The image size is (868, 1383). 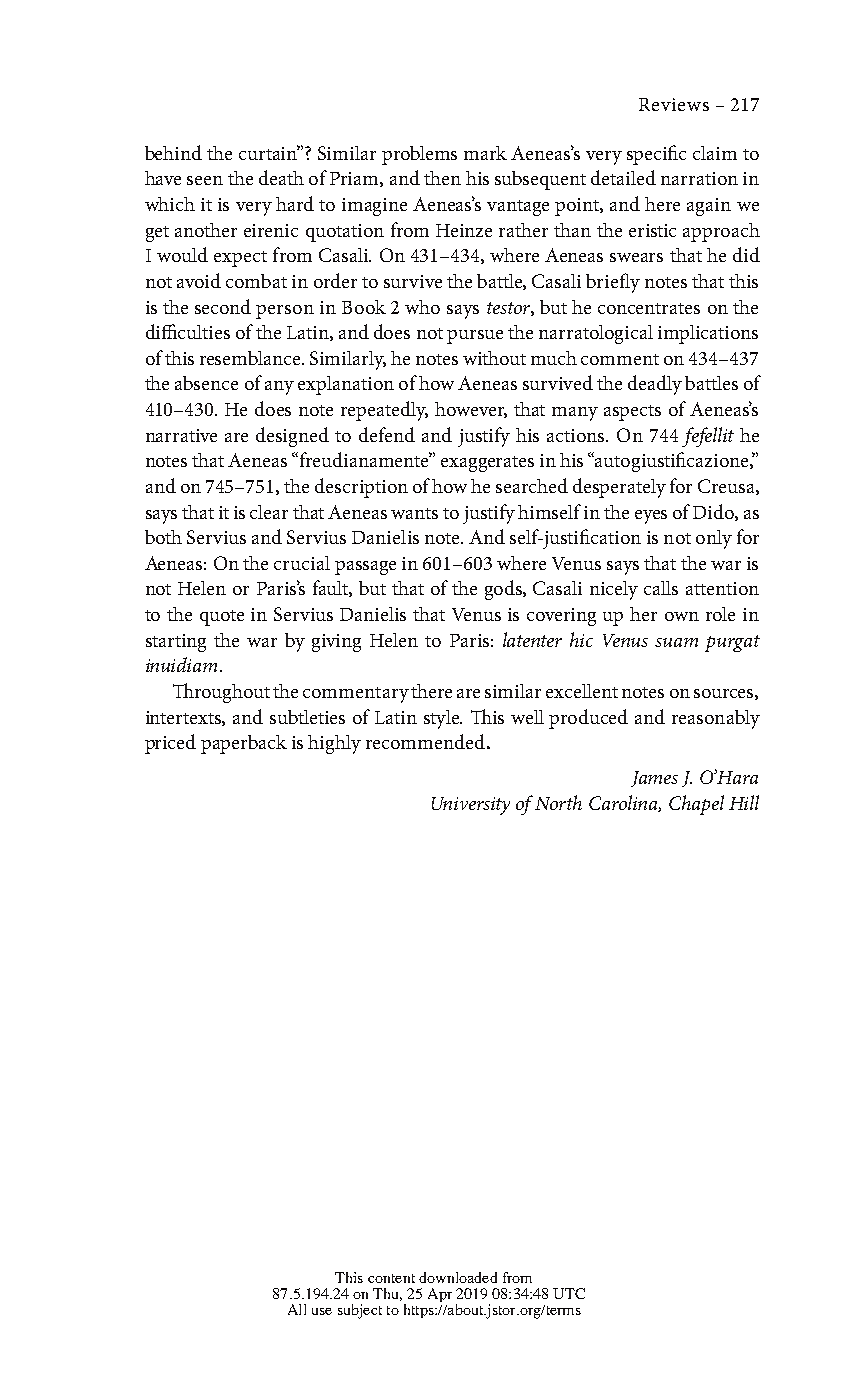 What do you see at coordinates (205, 180) in the screenshot?
I see `seen` at bounding box center [205, 180].
